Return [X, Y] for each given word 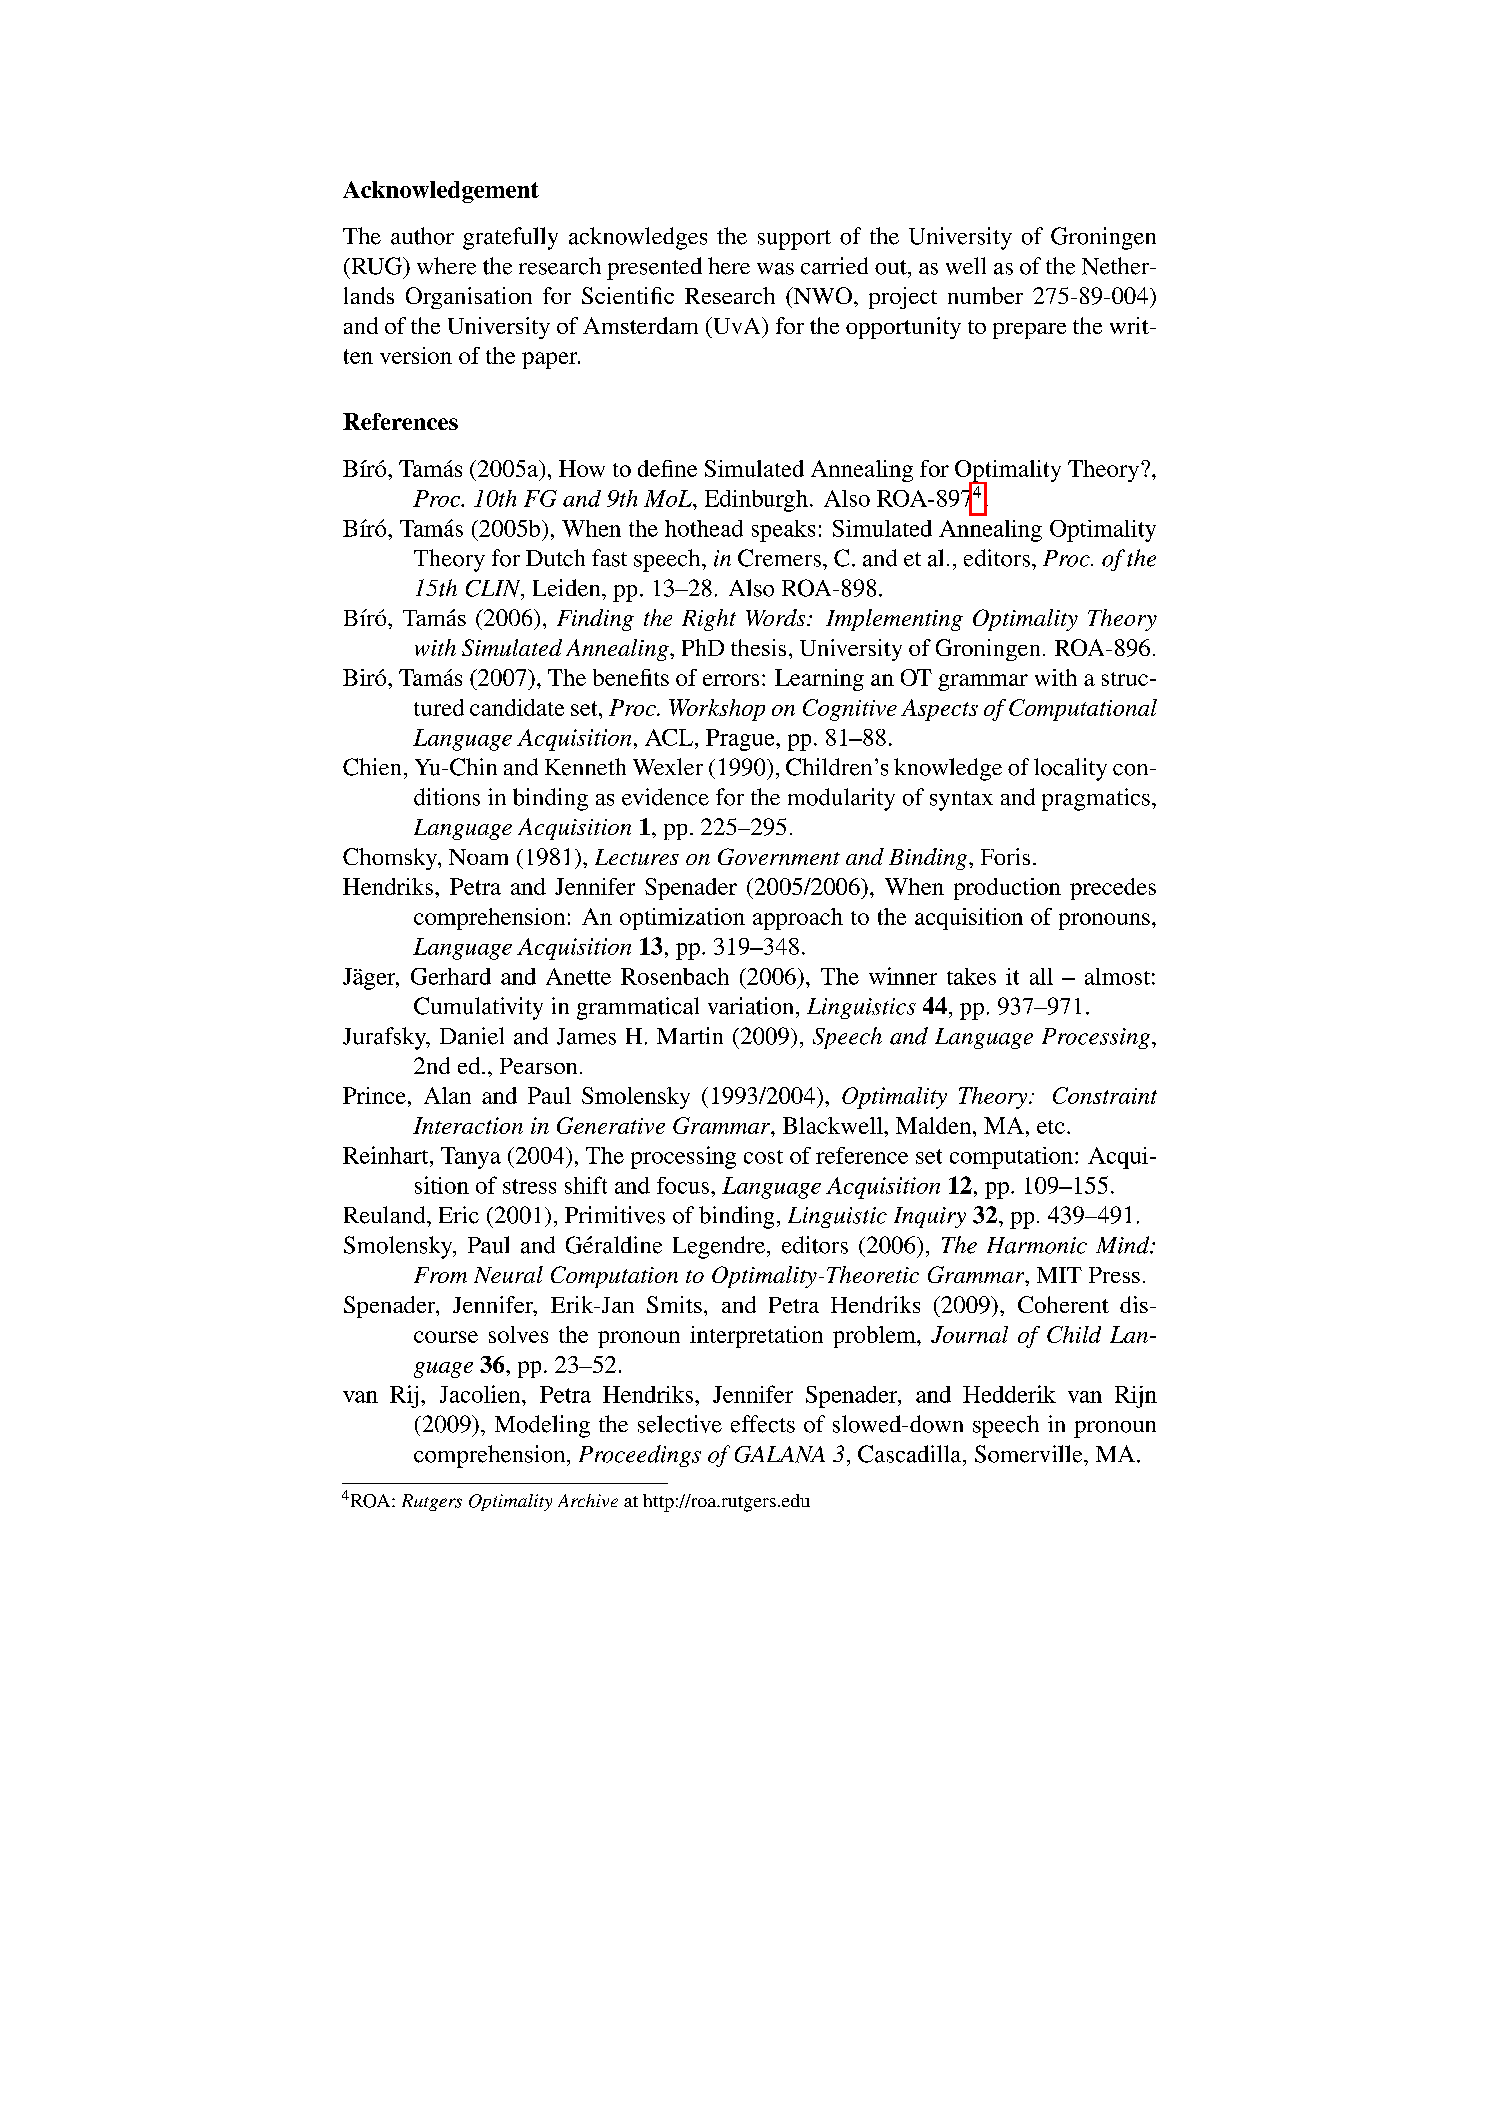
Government [779, 856]
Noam [478, 857]
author [422, 236]
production [1007, 889]
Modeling [542, 1426]
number [985, 295]
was [775, 269]
